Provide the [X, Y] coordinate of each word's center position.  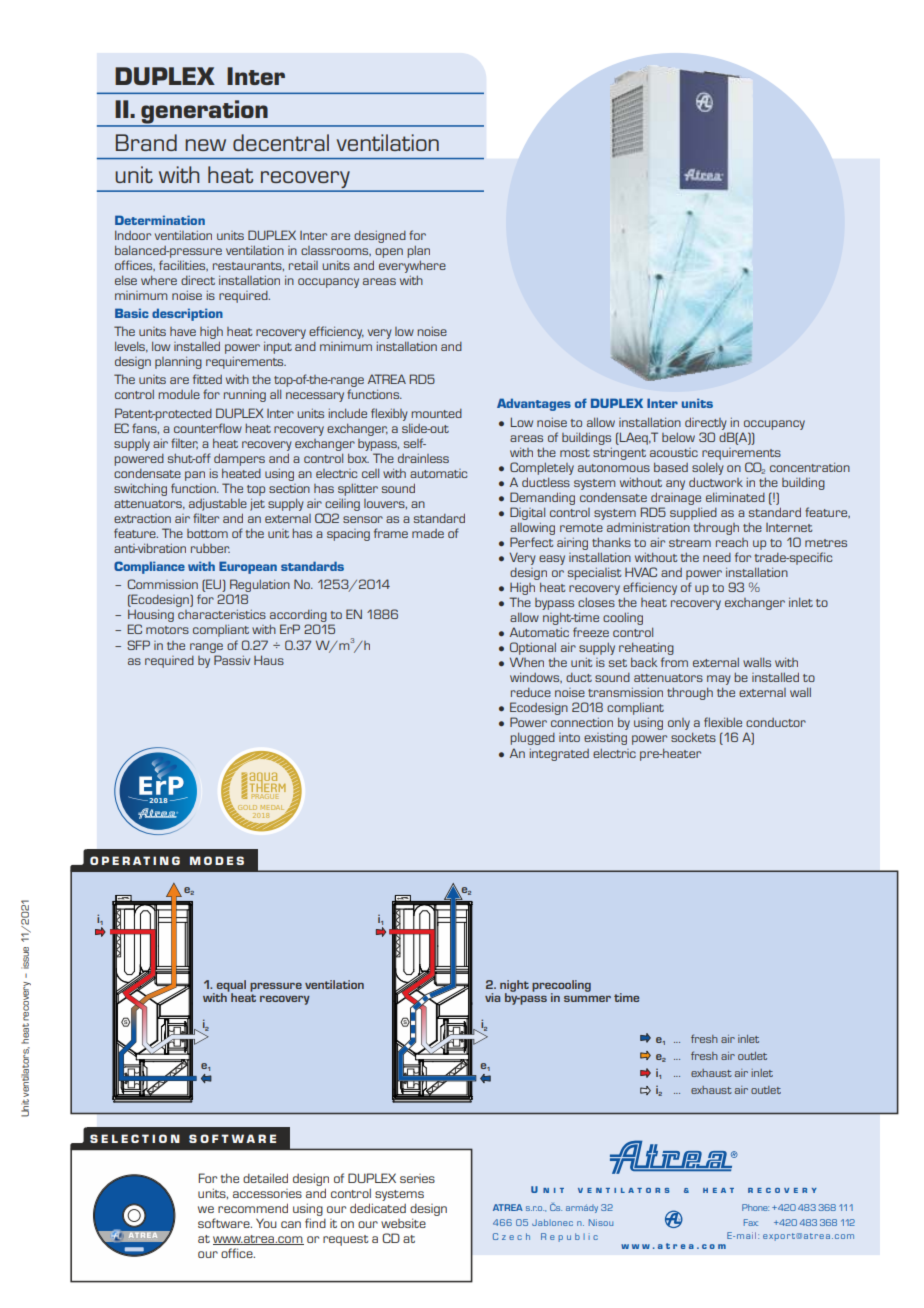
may [719, 681]
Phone [755, 1207]
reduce [531, 692]
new [205, 145]
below [678, 437]
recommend [253, 1208]
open [389, 253]
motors [167, 630]
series [417, 1178]
